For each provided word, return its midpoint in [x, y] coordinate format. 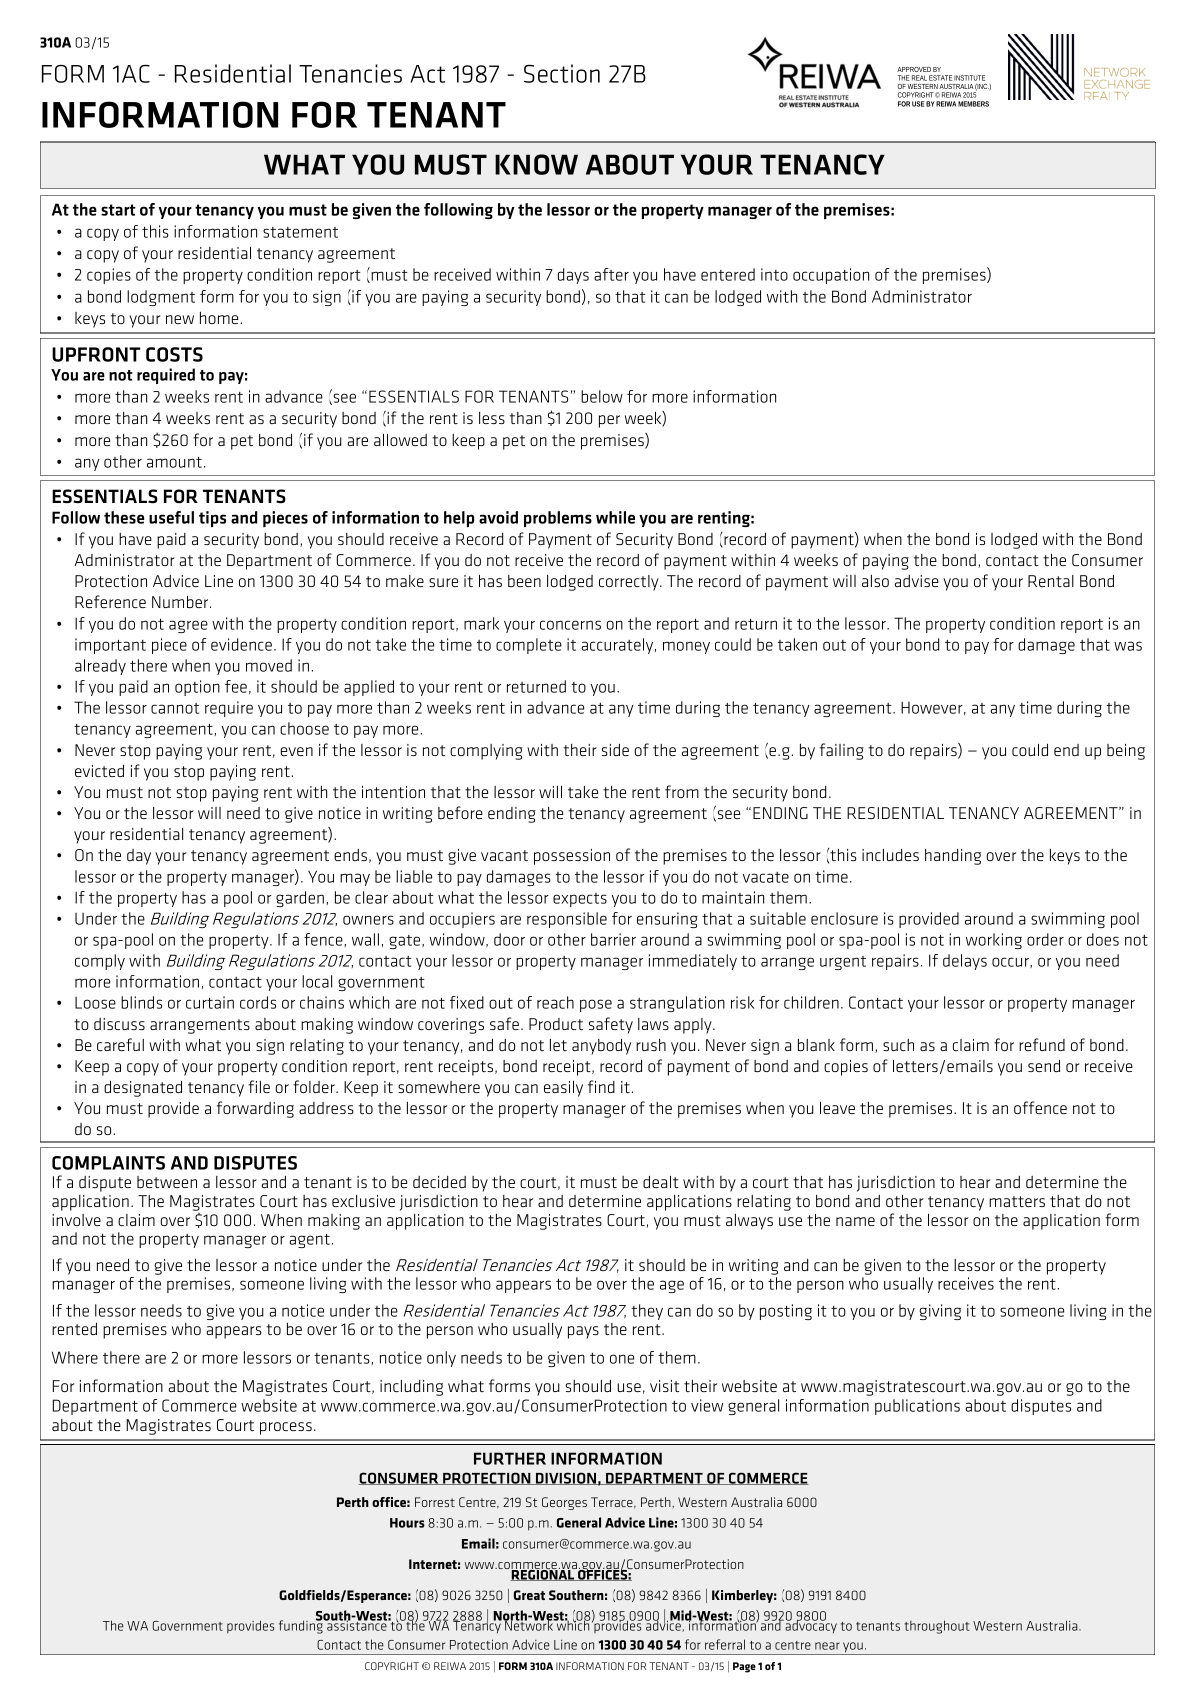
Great [529, 1595]
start [118, 210]
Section [562, 73]
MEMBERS [973, 104]
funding [302, 1626]
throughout [937, 1627]
